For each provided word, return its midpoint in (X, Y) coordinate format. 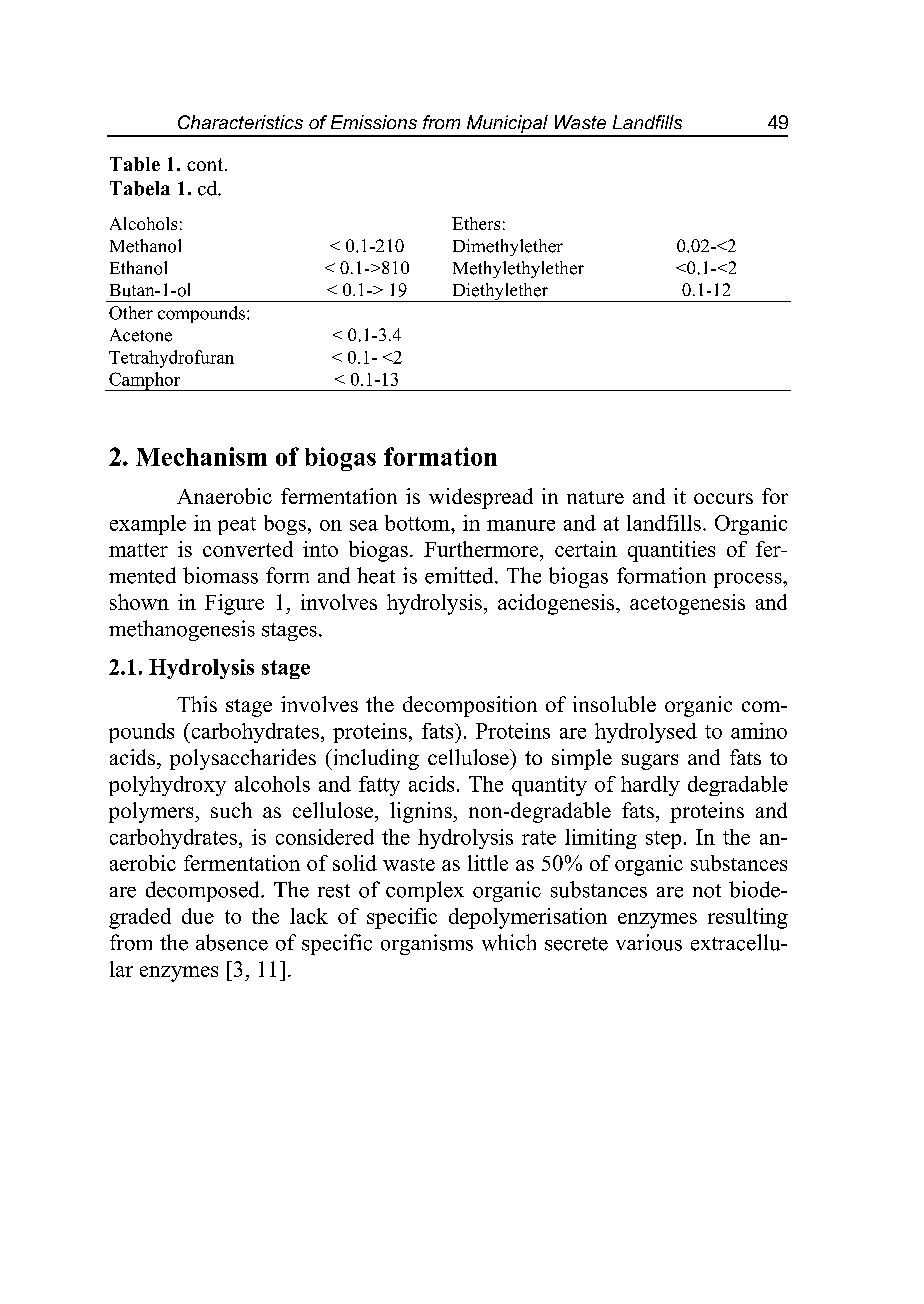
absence (232, 942)
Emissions (374, 122)
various (649, 942)
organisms (427, 944)
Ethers (476, 223)
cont (206, 164)
